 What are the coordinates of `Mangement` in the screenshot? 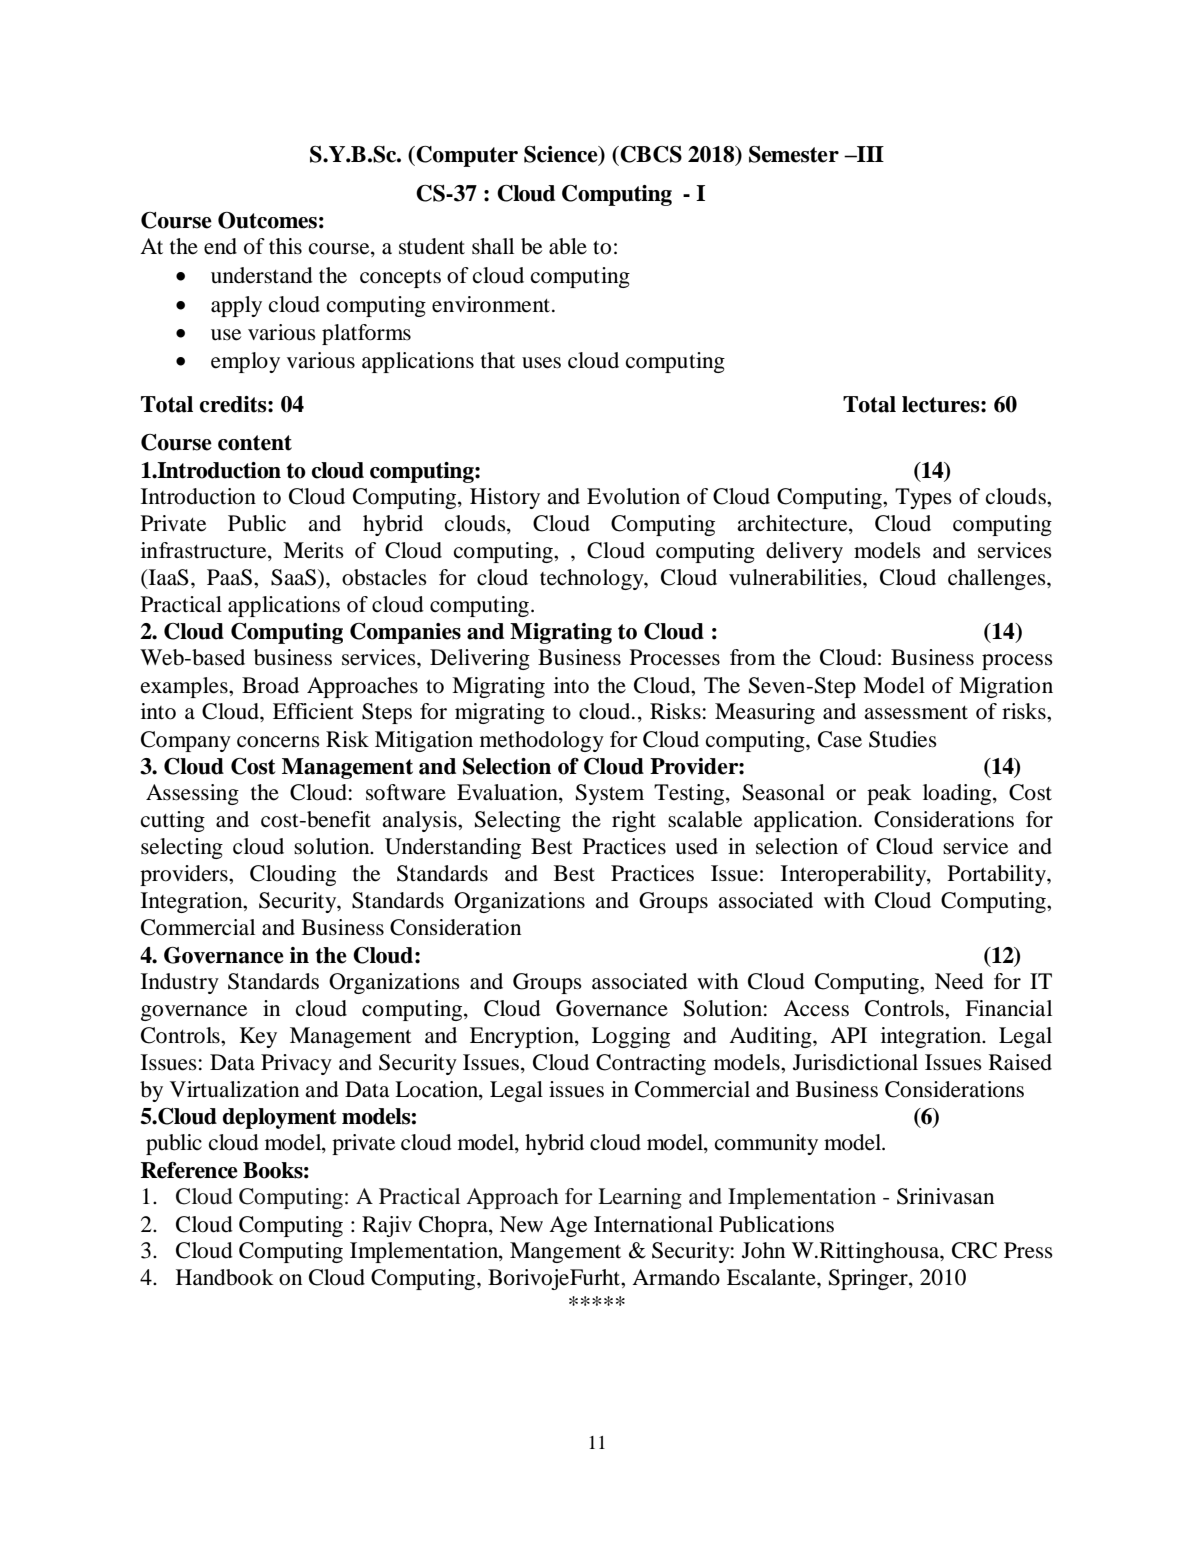 It's located at (565, 1252).
